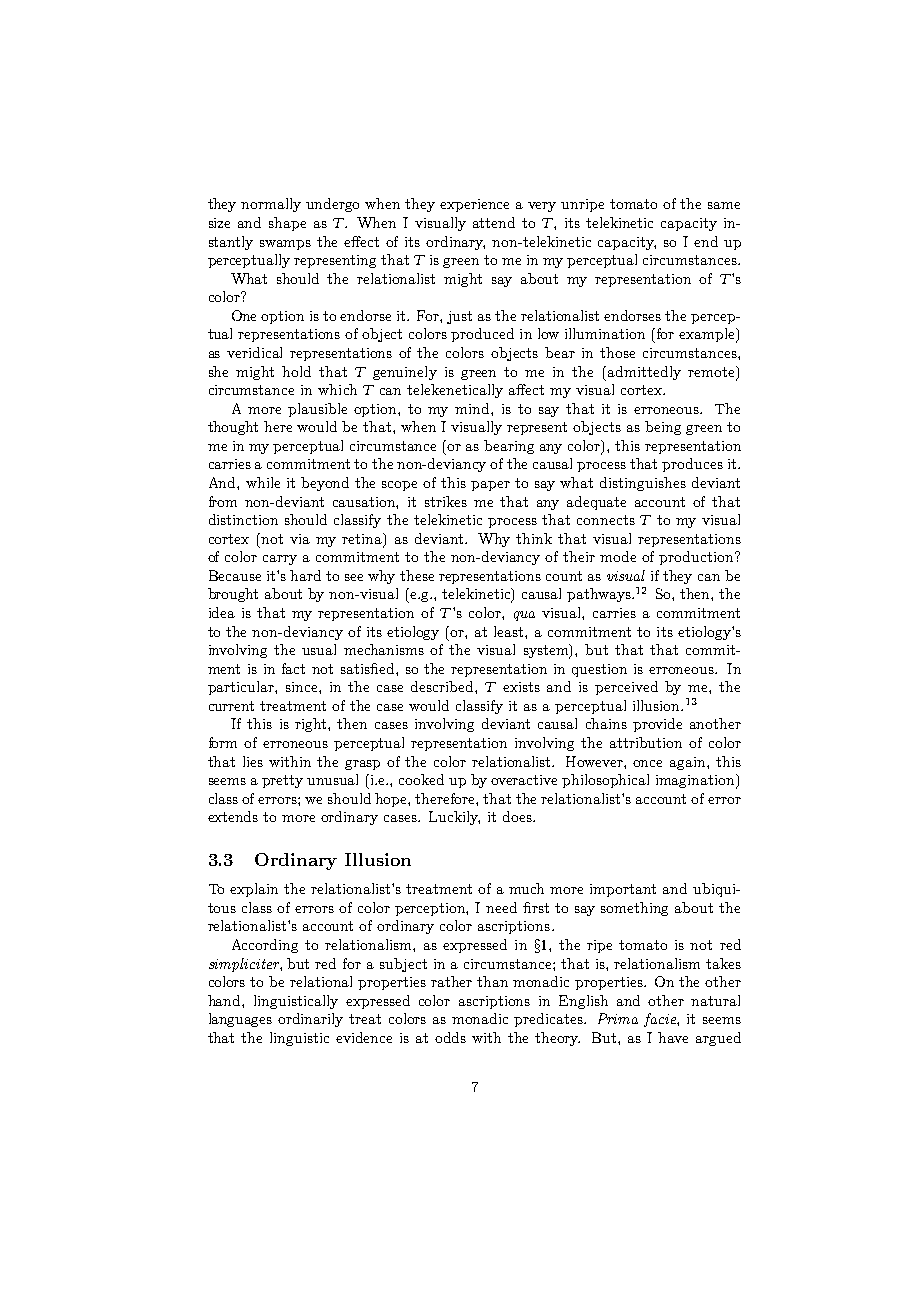 Image resolution: width=924 pixels, height=1308 pixels. What do you see at coordinates (287, 224) in the screenshot?
I see `shape` at bounding box center [287, 224].
